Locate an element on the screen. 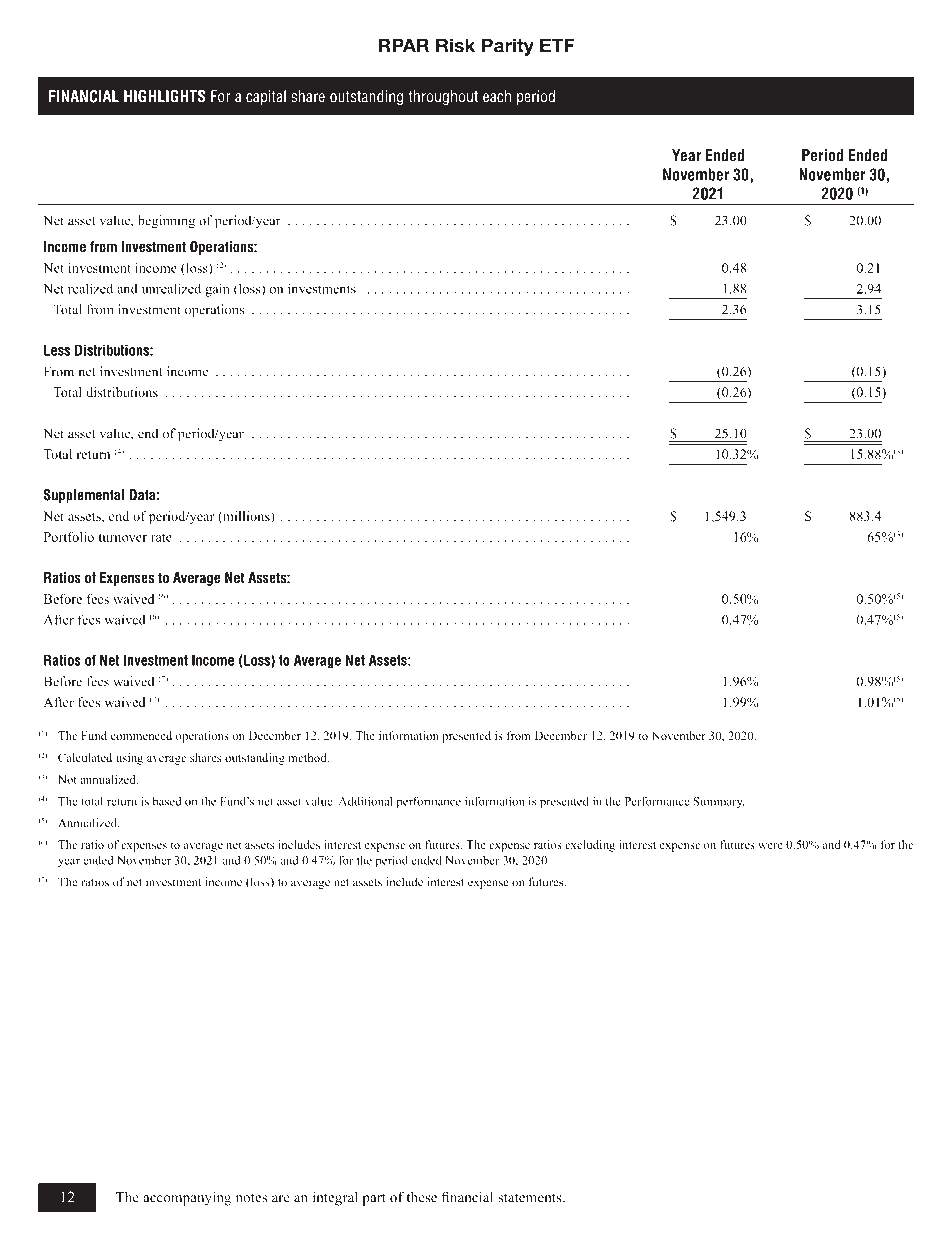  statements is located at coordinates (531, 1198).
